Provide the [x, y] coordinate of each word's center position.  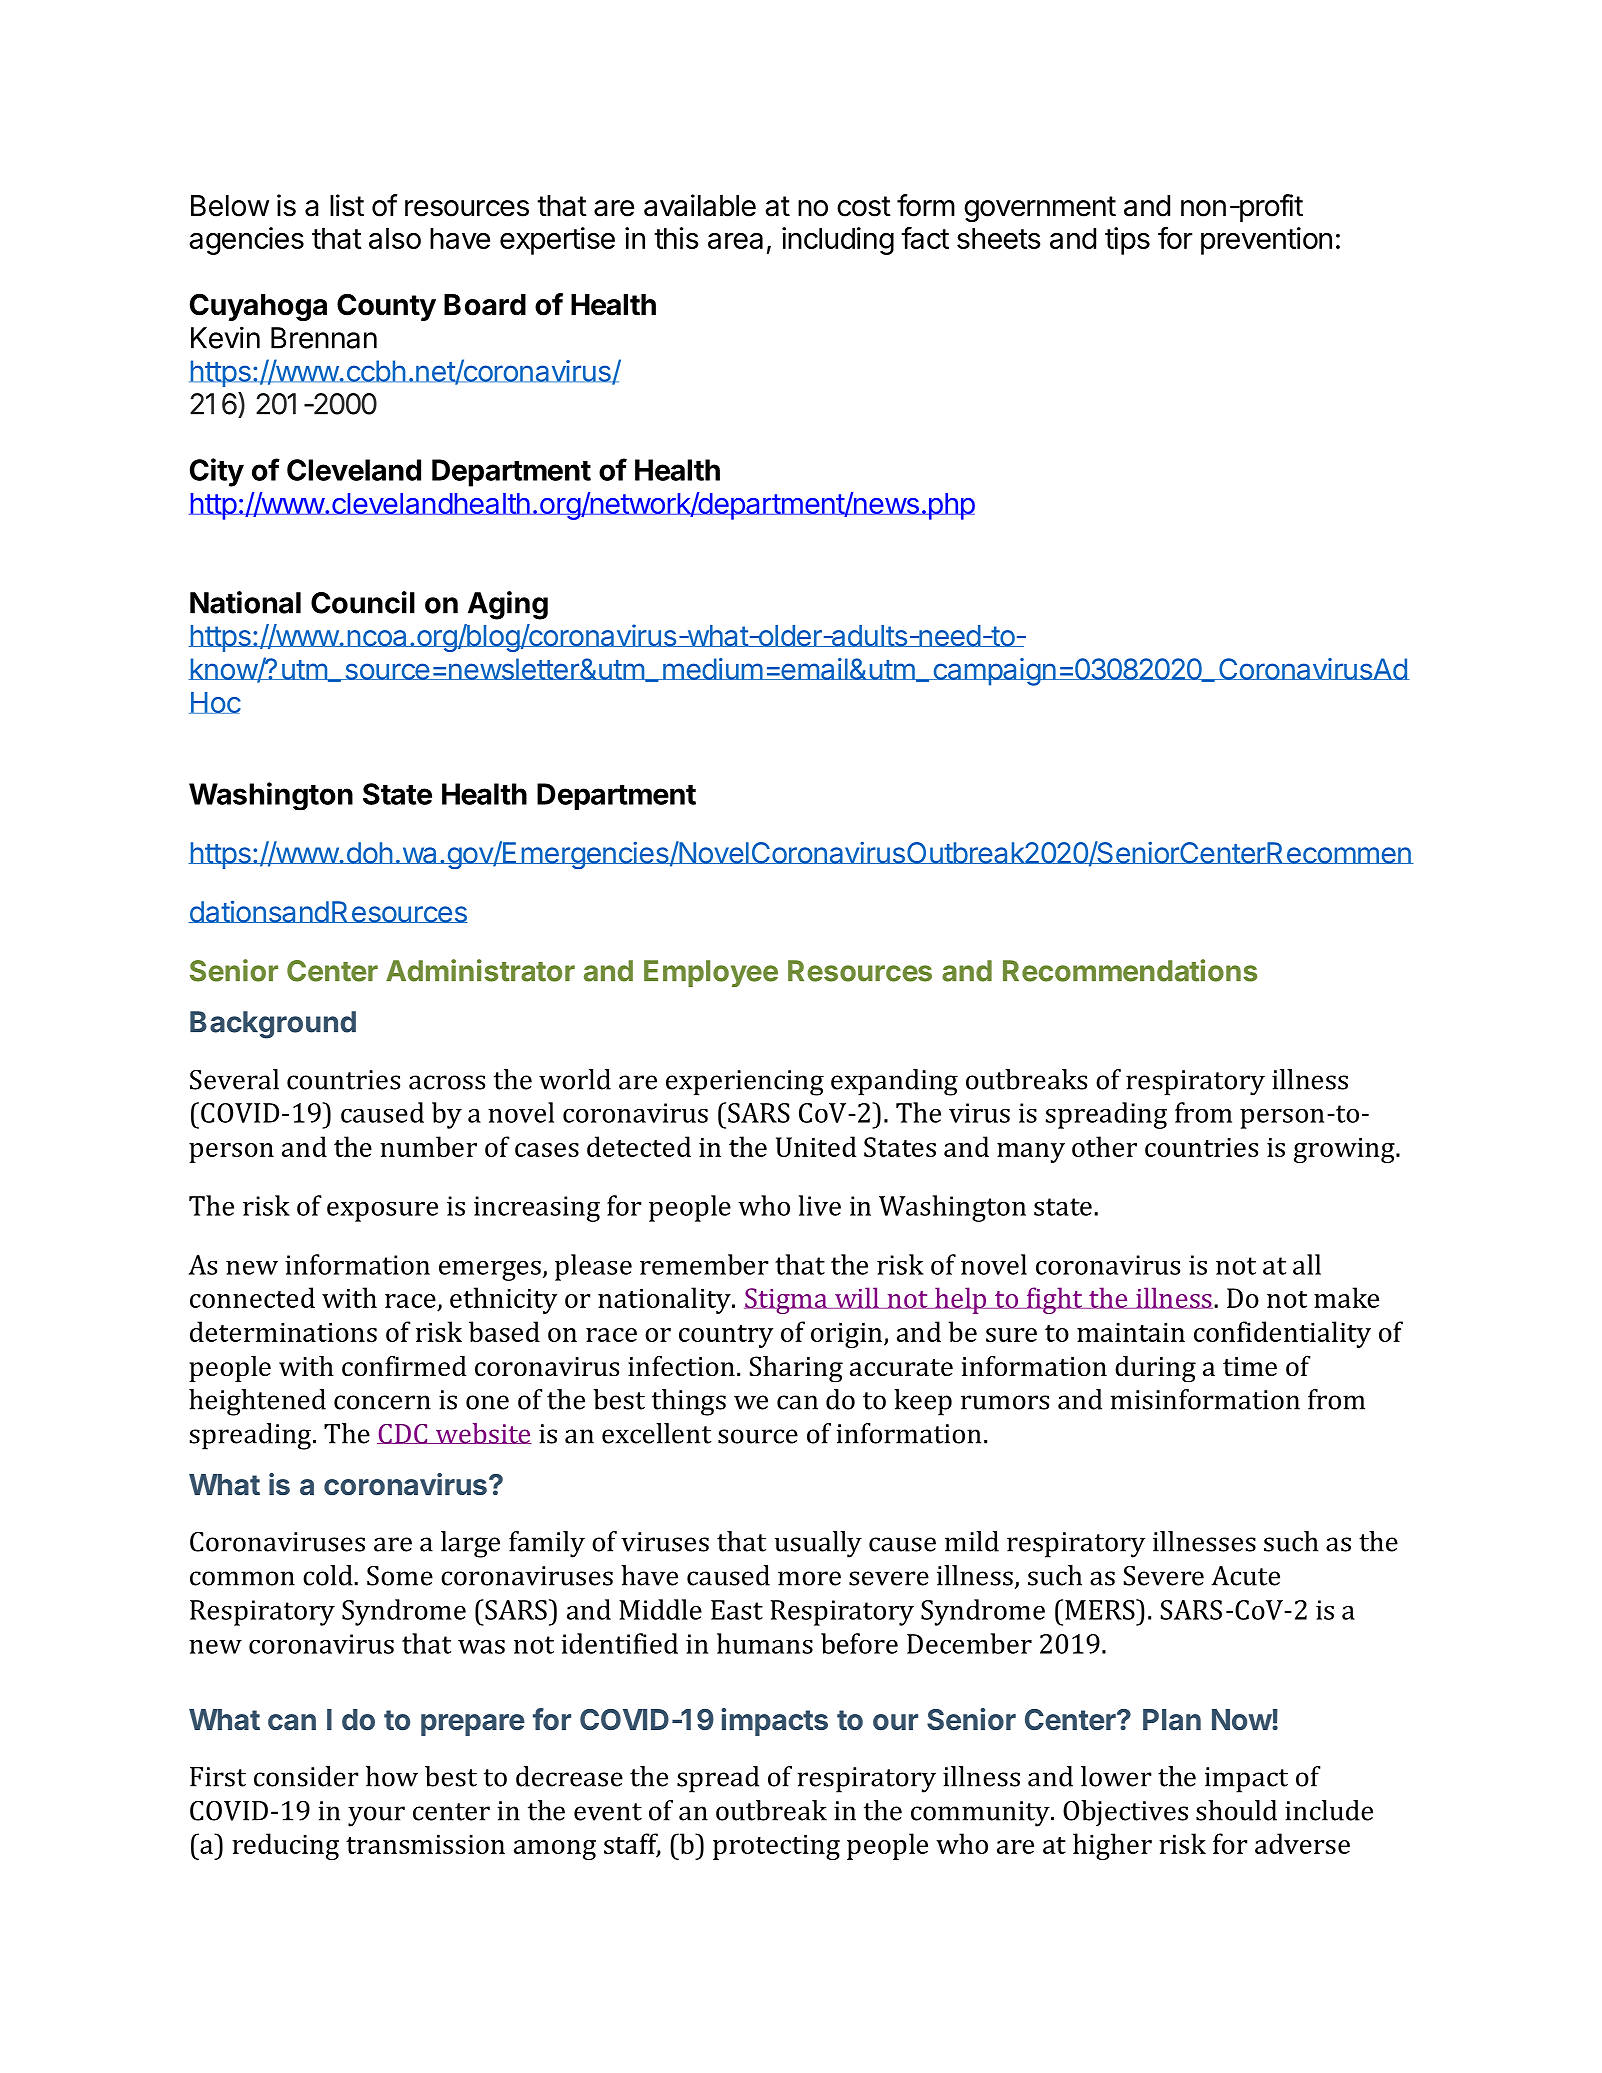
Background [273, 1025]
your [376, 1816]
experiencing [745, 1083]
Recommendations [1130, 970]
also [395, 238]
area [735, 241]
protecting [776, 1847]
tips [1127, 241]
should [1236, 1810]
